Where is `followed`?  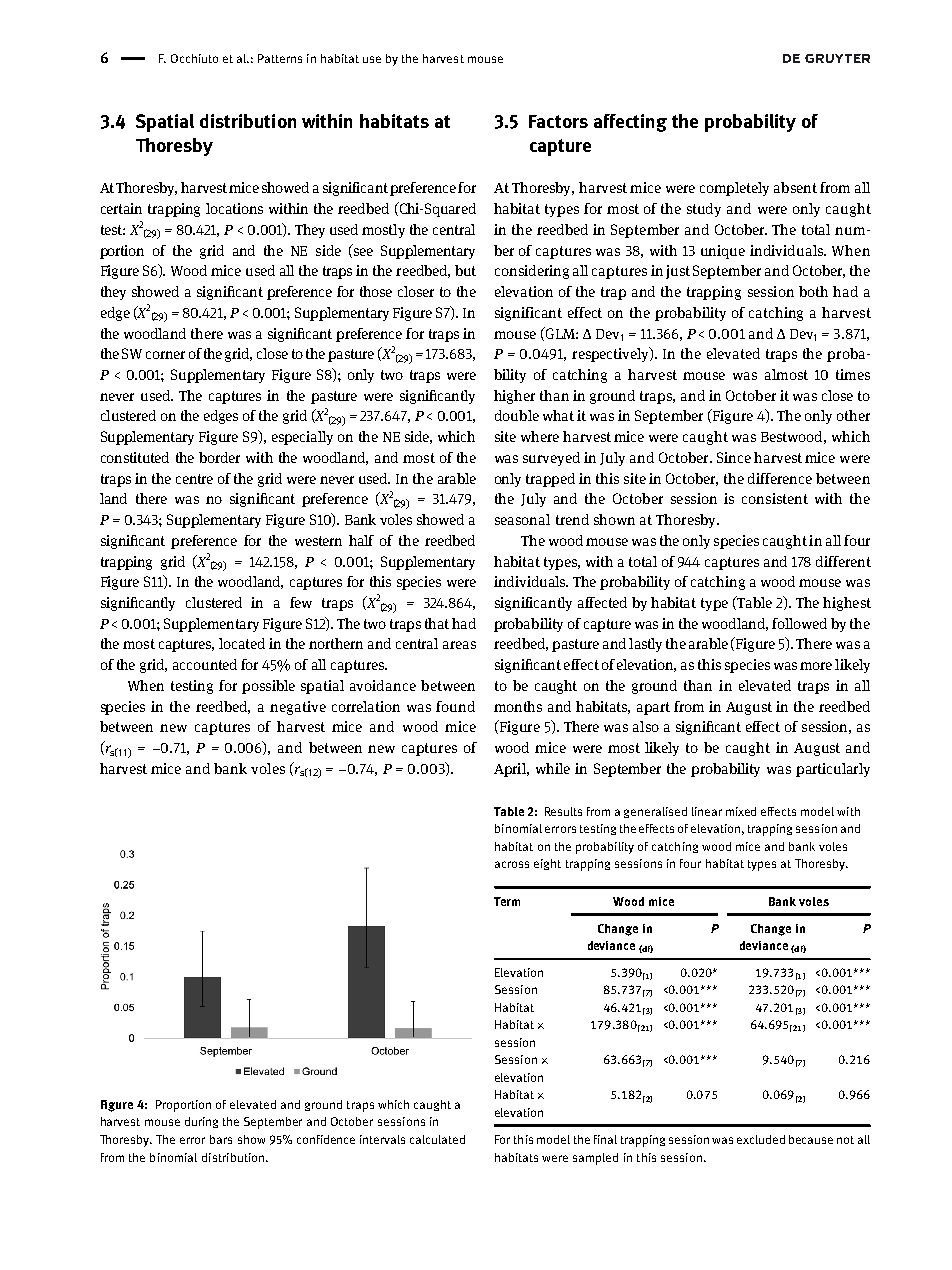
followed is located at coordinates (799, 623).
